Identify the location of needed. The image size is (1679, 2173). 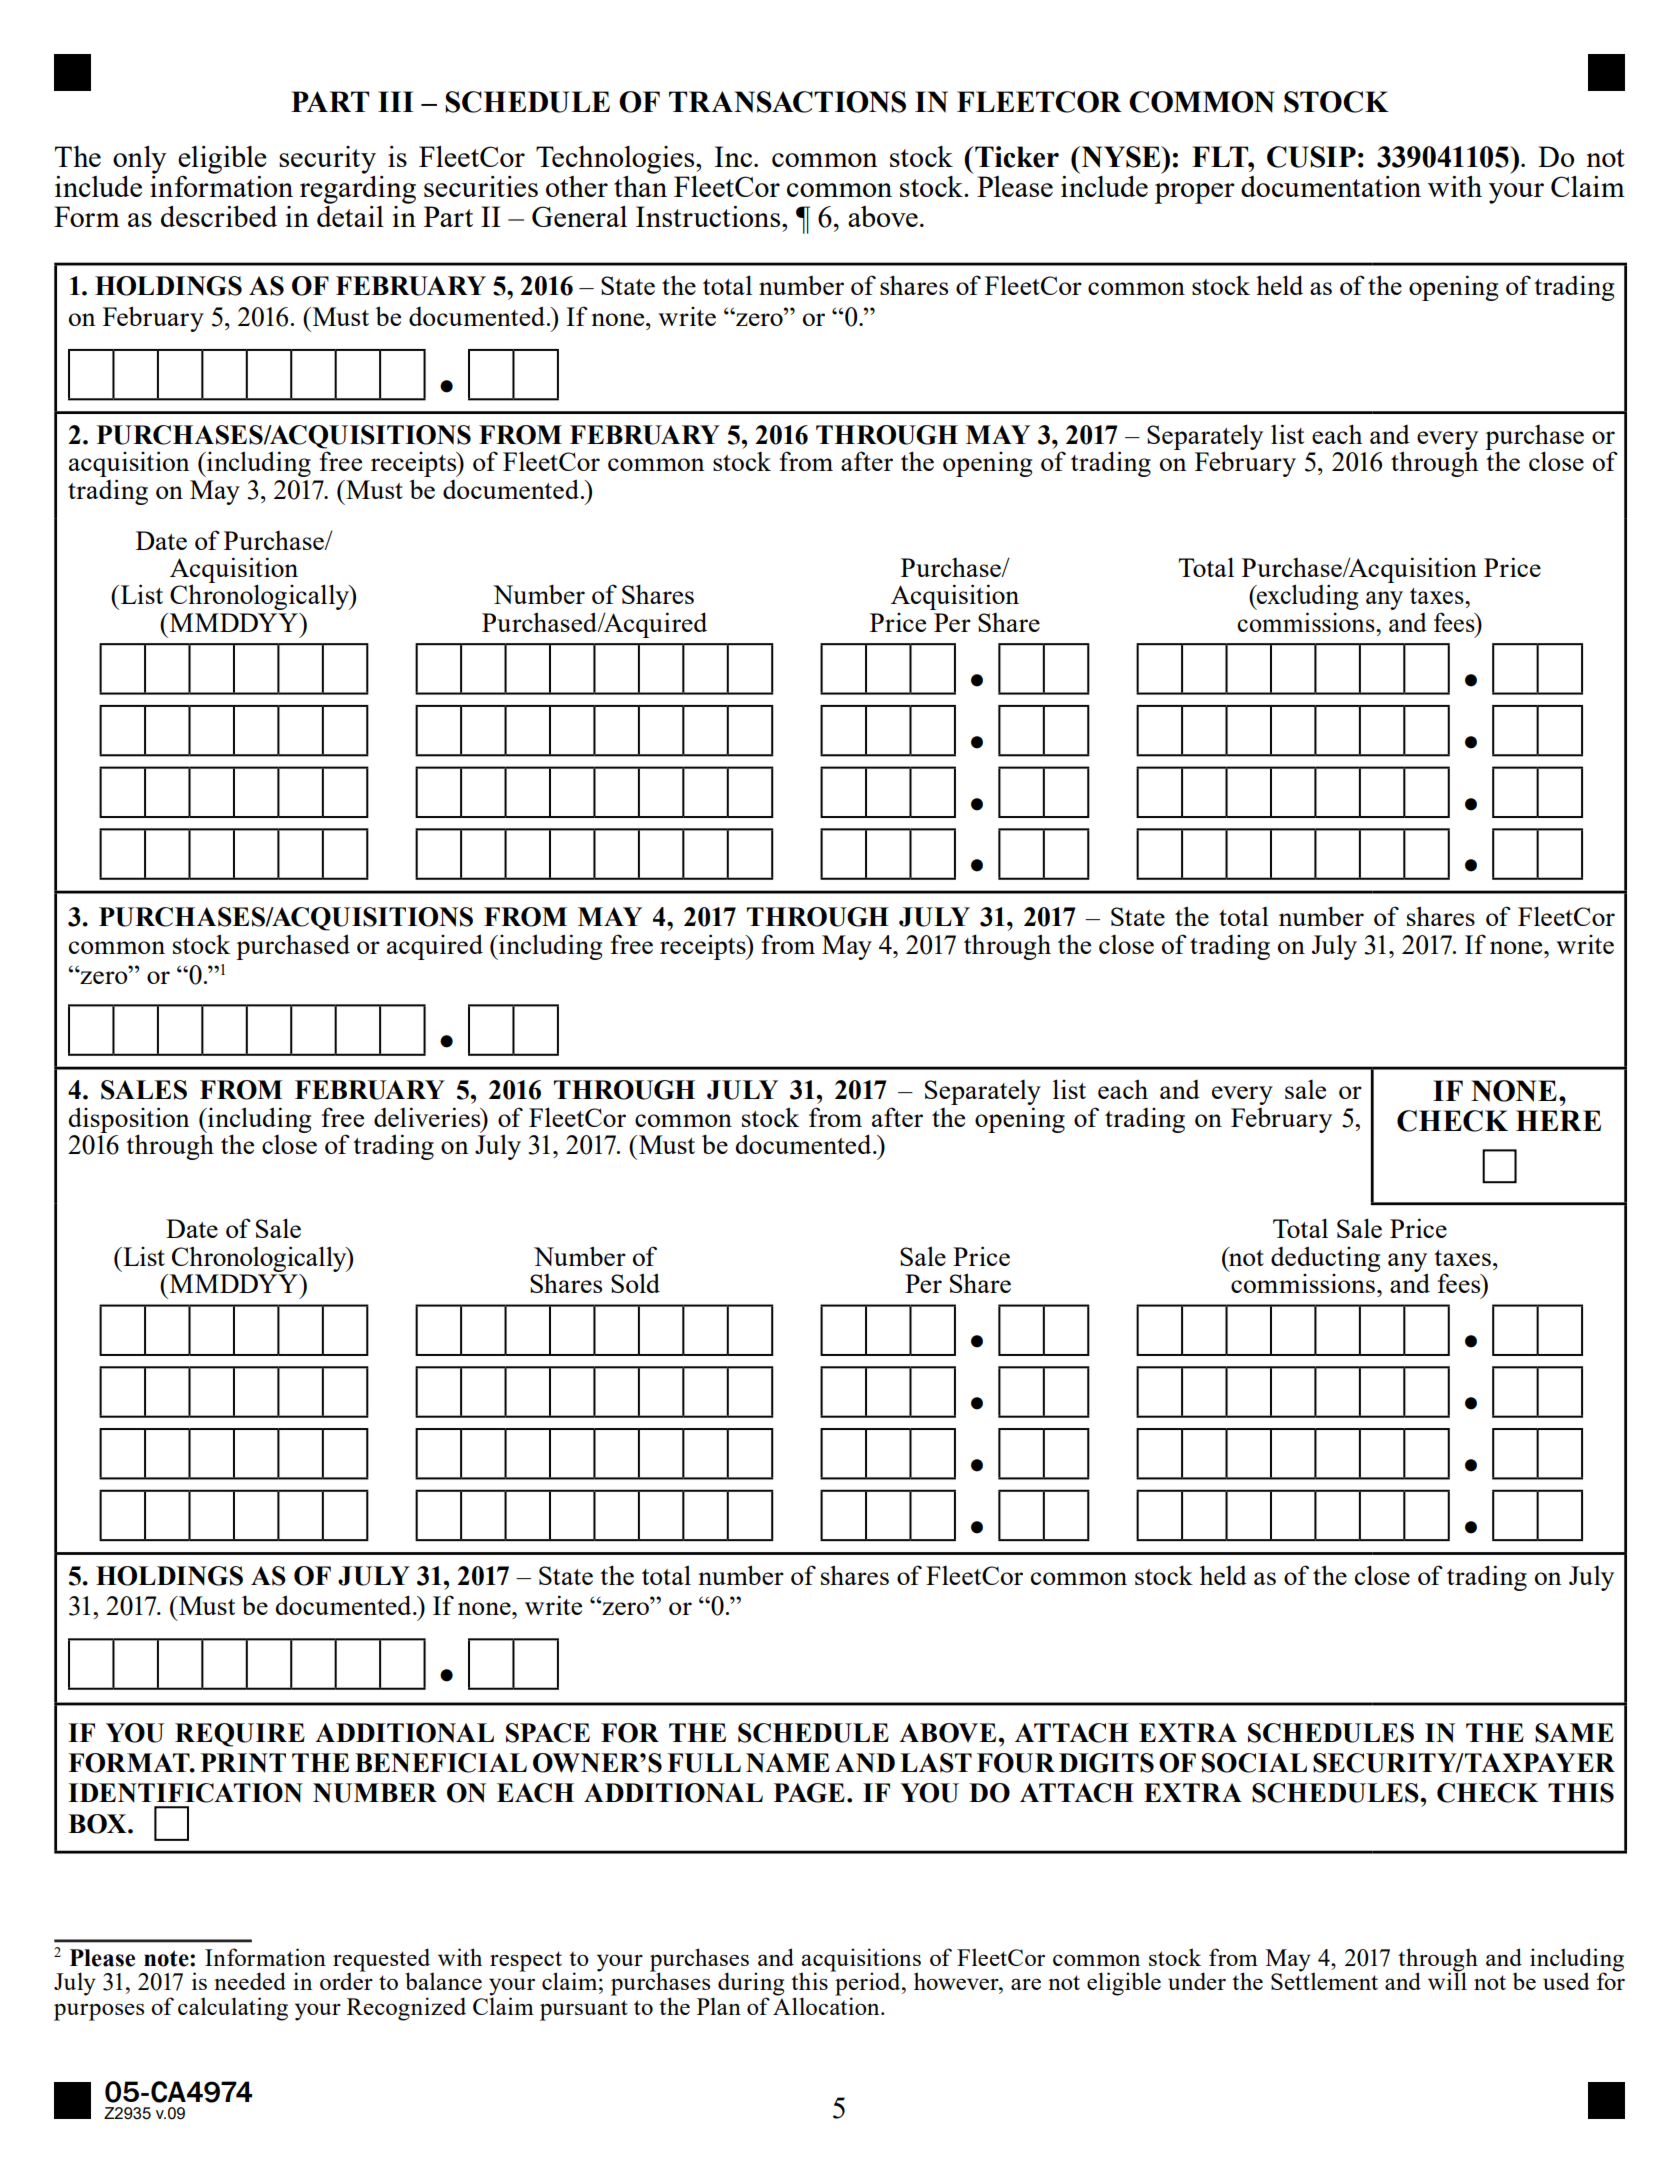
(250, 1981).
